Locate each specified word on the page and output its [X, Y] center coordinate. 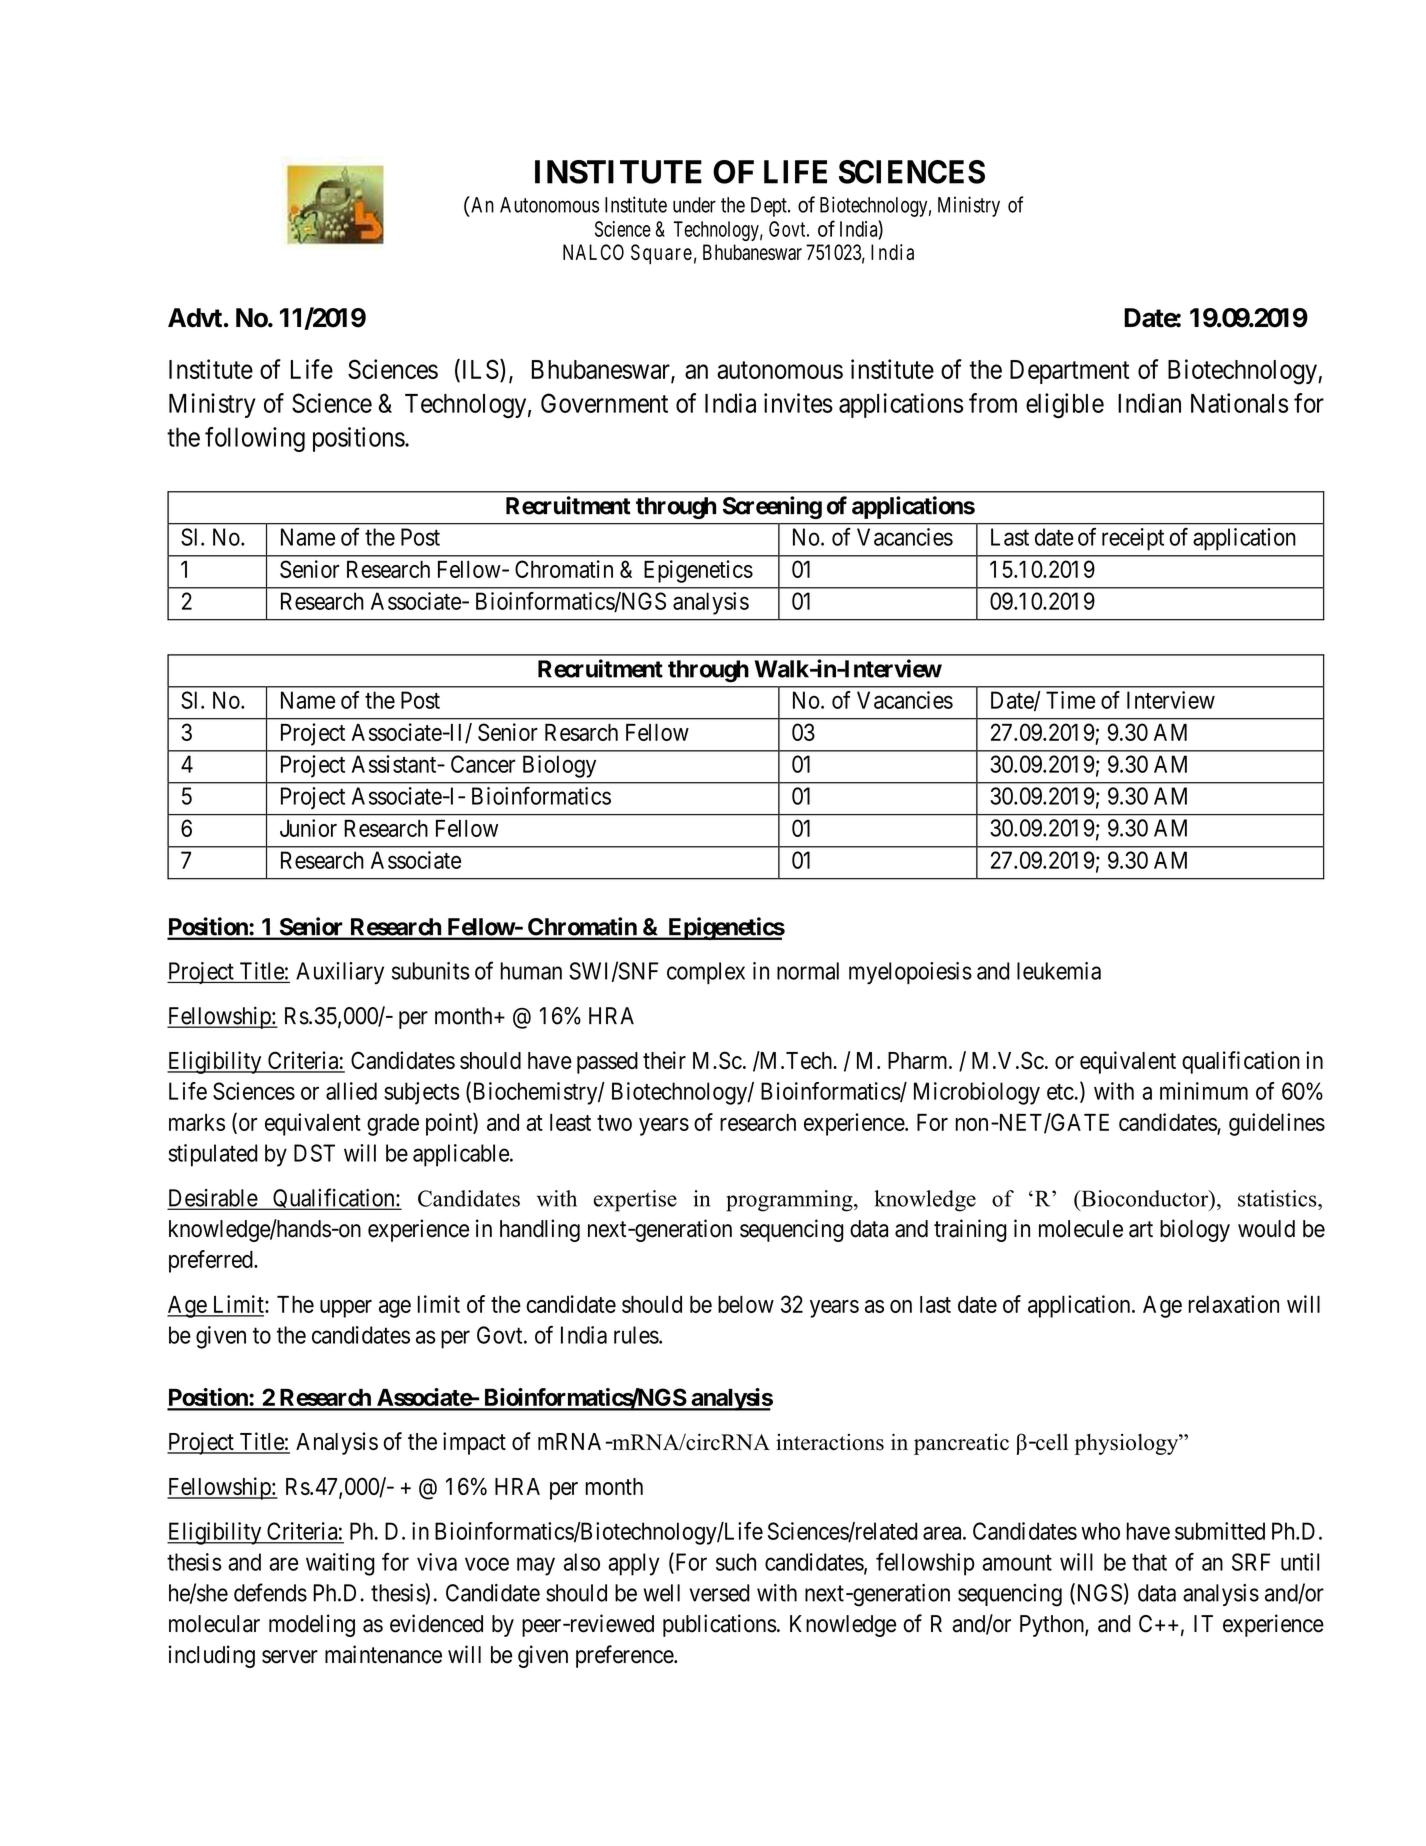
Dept [770, 207]
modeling [312, 1625]
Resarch [581, 732]
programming [790, 1201]
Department [1069, 372]
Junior [308, 828]
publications [720, 1625]
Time [1070, 700]
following [255, 439]
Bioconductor [1145, 1198]
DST [314, 1153]
